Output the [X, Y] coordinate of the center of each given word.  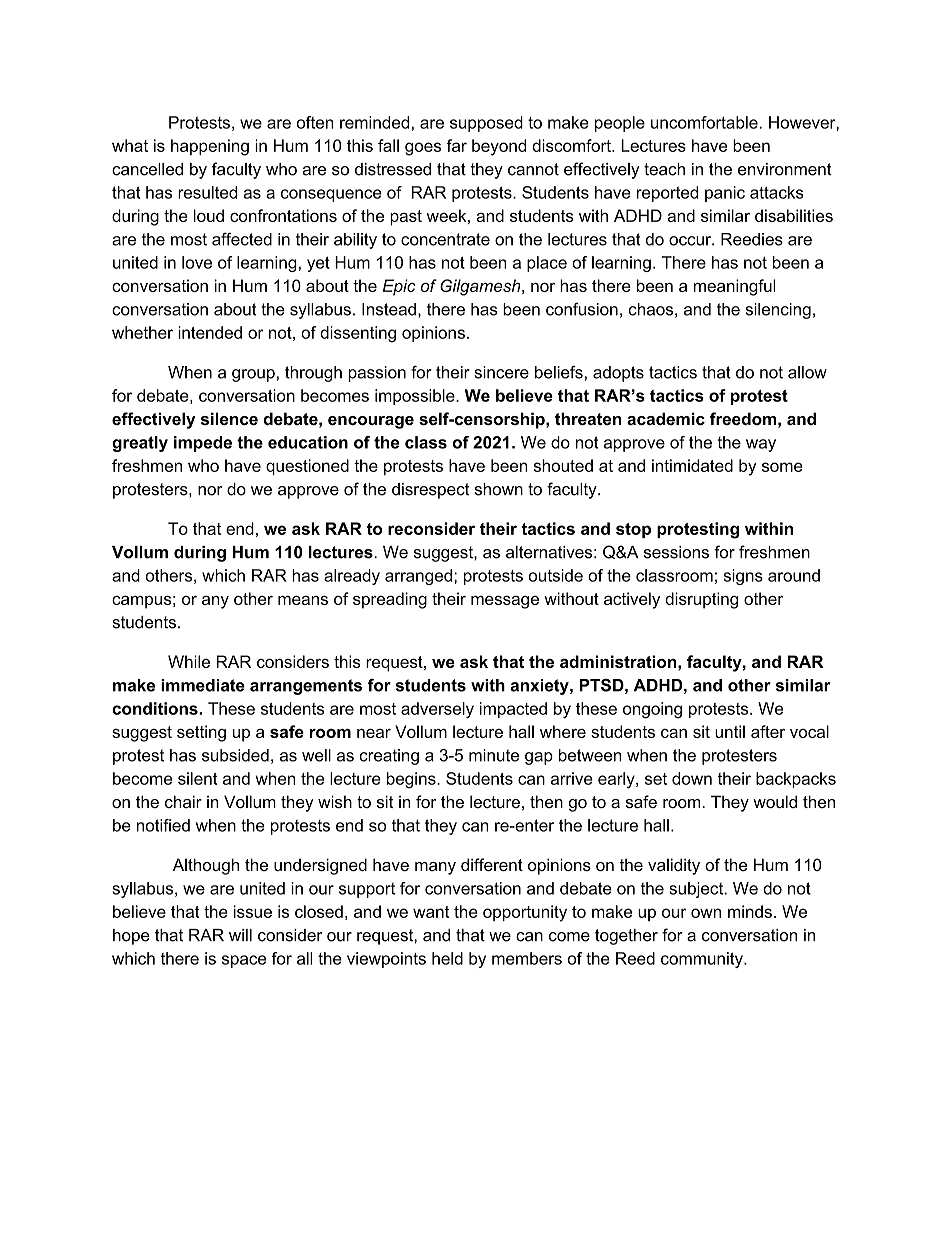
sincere [501, 372]
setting [201, 733]
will [240, 935]
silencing [778, 311]
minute [494, 755]
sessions [676, 552]
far [456, 145]
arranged [418, 577]
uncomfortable [705, 122]
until [730, 731]
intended [210, 332]
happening [210, 147]
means [303, 600]
